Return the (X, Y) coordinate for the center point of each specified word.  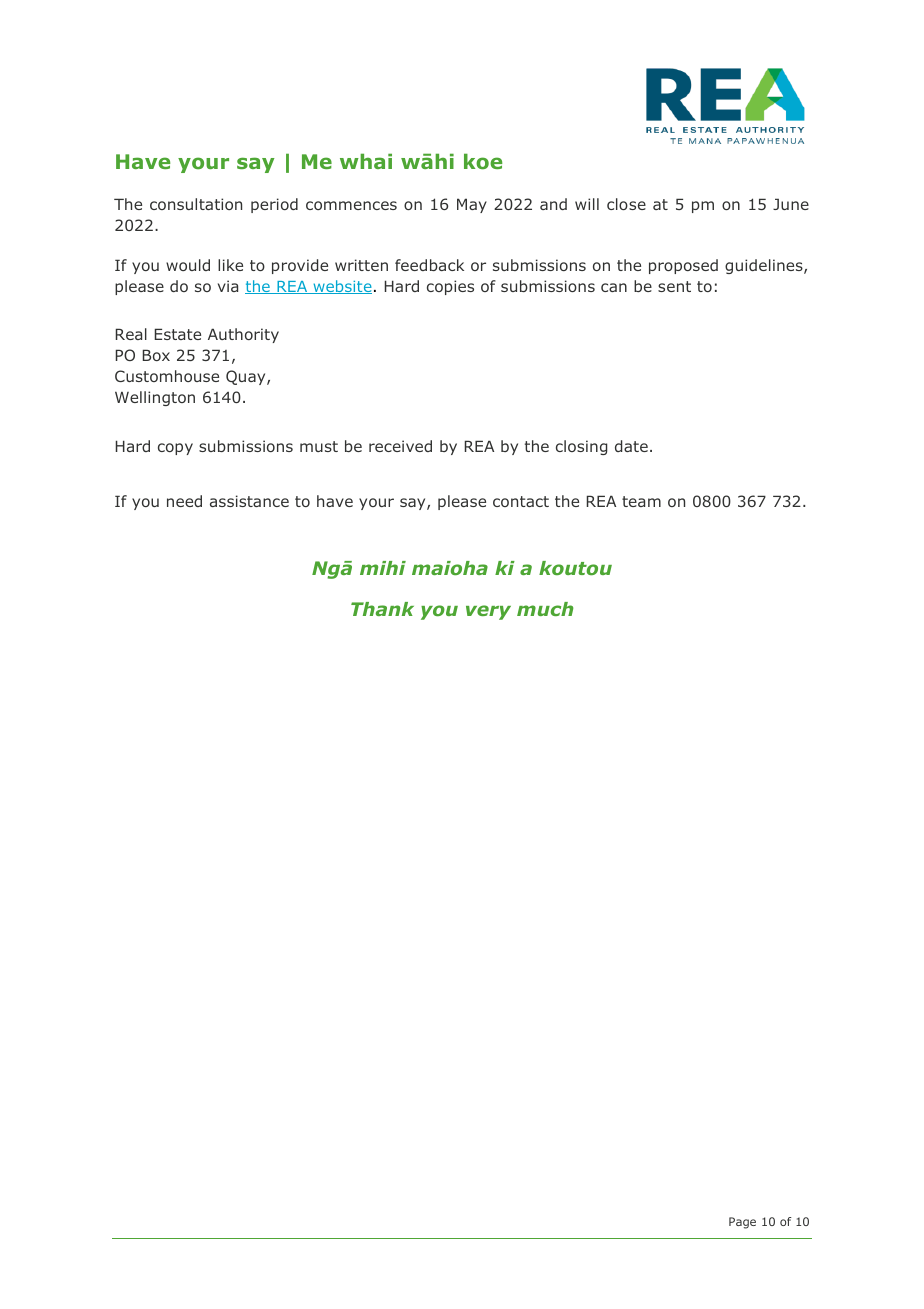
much (545, 609)
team (641, 501)
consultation (196, 204)
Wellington (155, 398)
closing (581, 447)
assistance (249, 501)
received (400, 446)
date (631, 446)
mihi (383, 568)
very (488, 612)
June (791, 204)
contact (521, 501)
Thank (382, 609)
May (472, 205)
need (184, 501)
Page (742, 1223)
